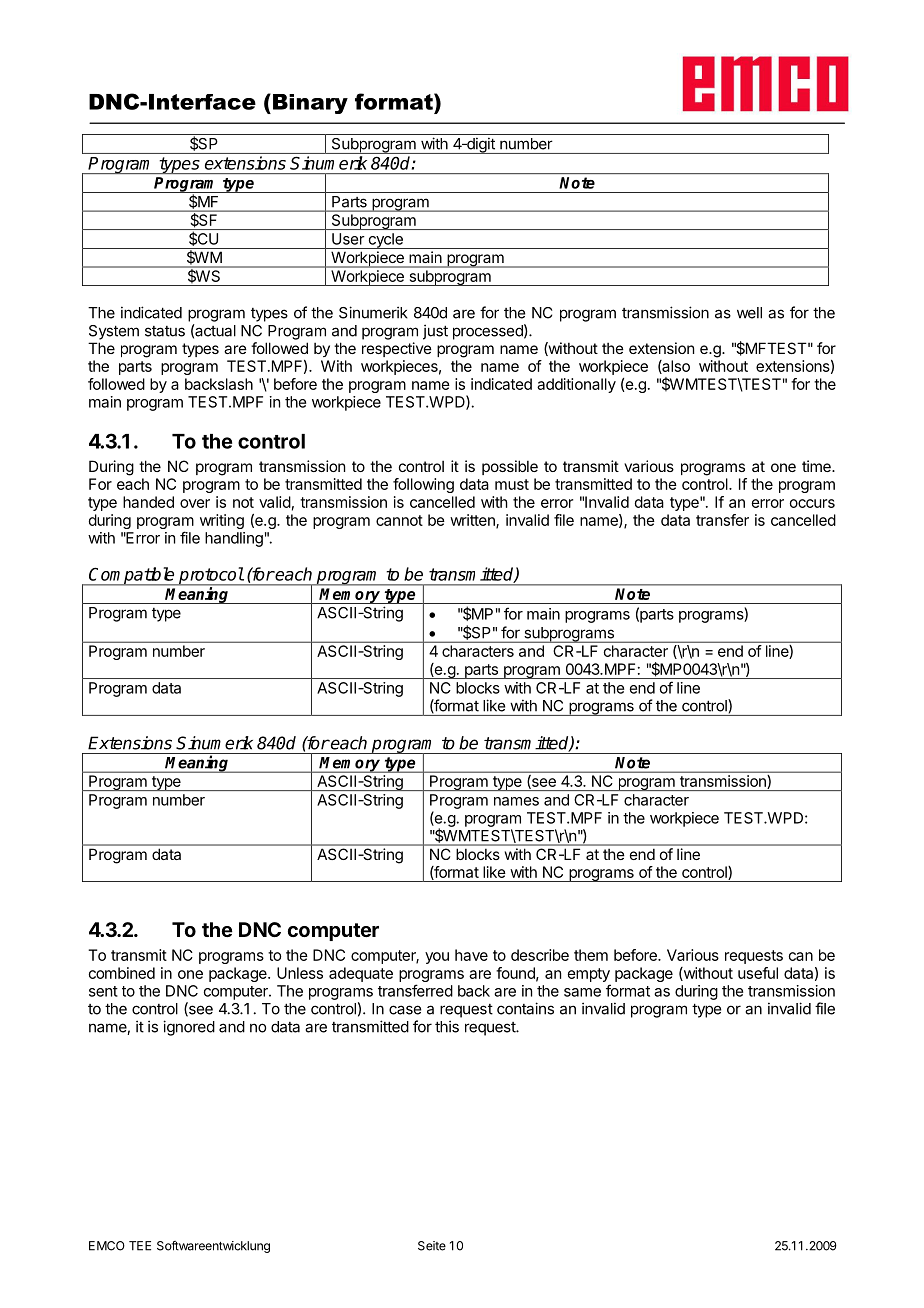 The width and height of the screenshot is (924, 1308). What do you see at coordinates (140, 1246) in the screenshot?
I see `TEE` at bounding box center [140, 1246].
